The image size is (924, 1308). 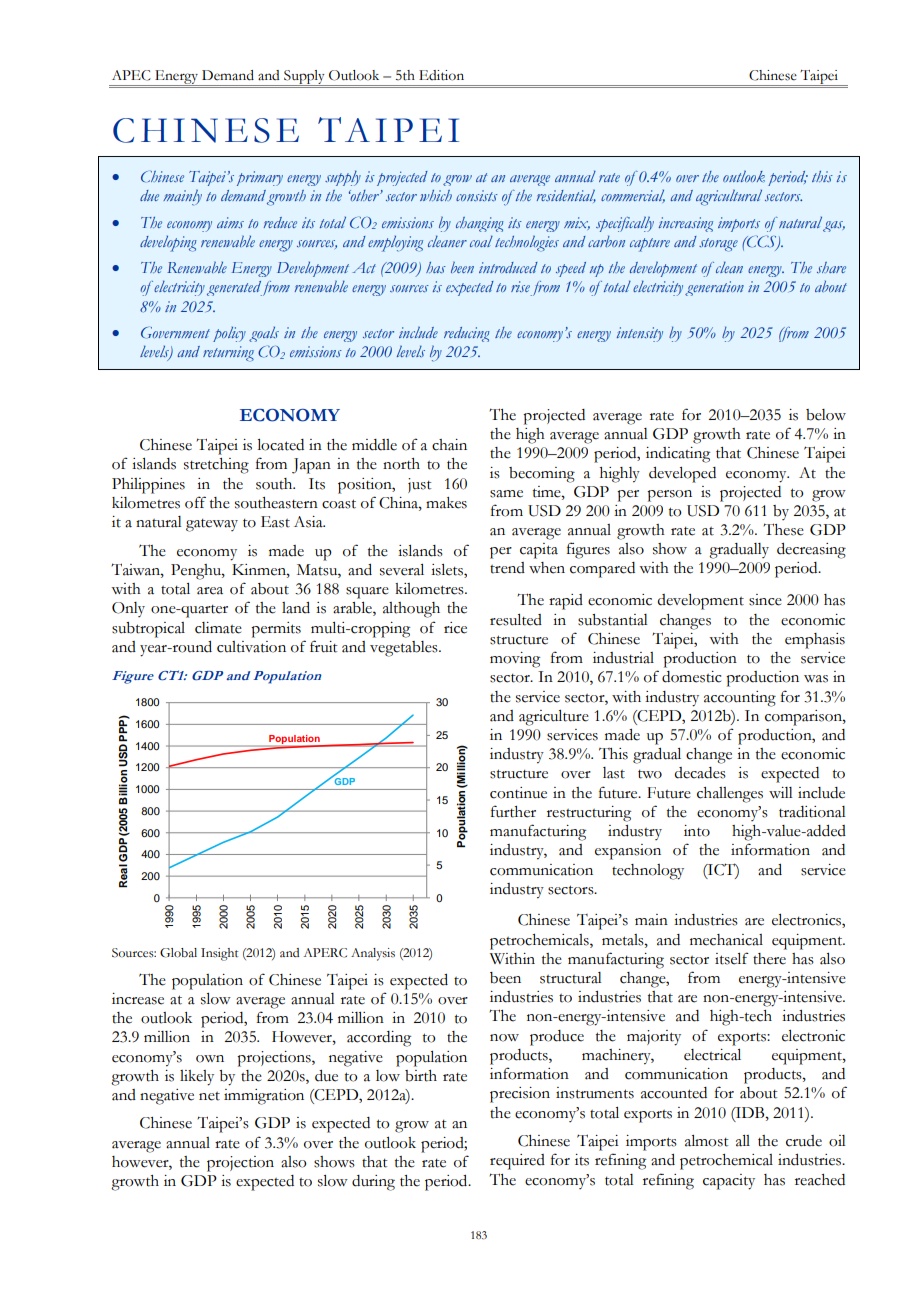 What do you see at coordinates (455, 628) in the document?
I see `rice` at bounding box center [455, 628].
